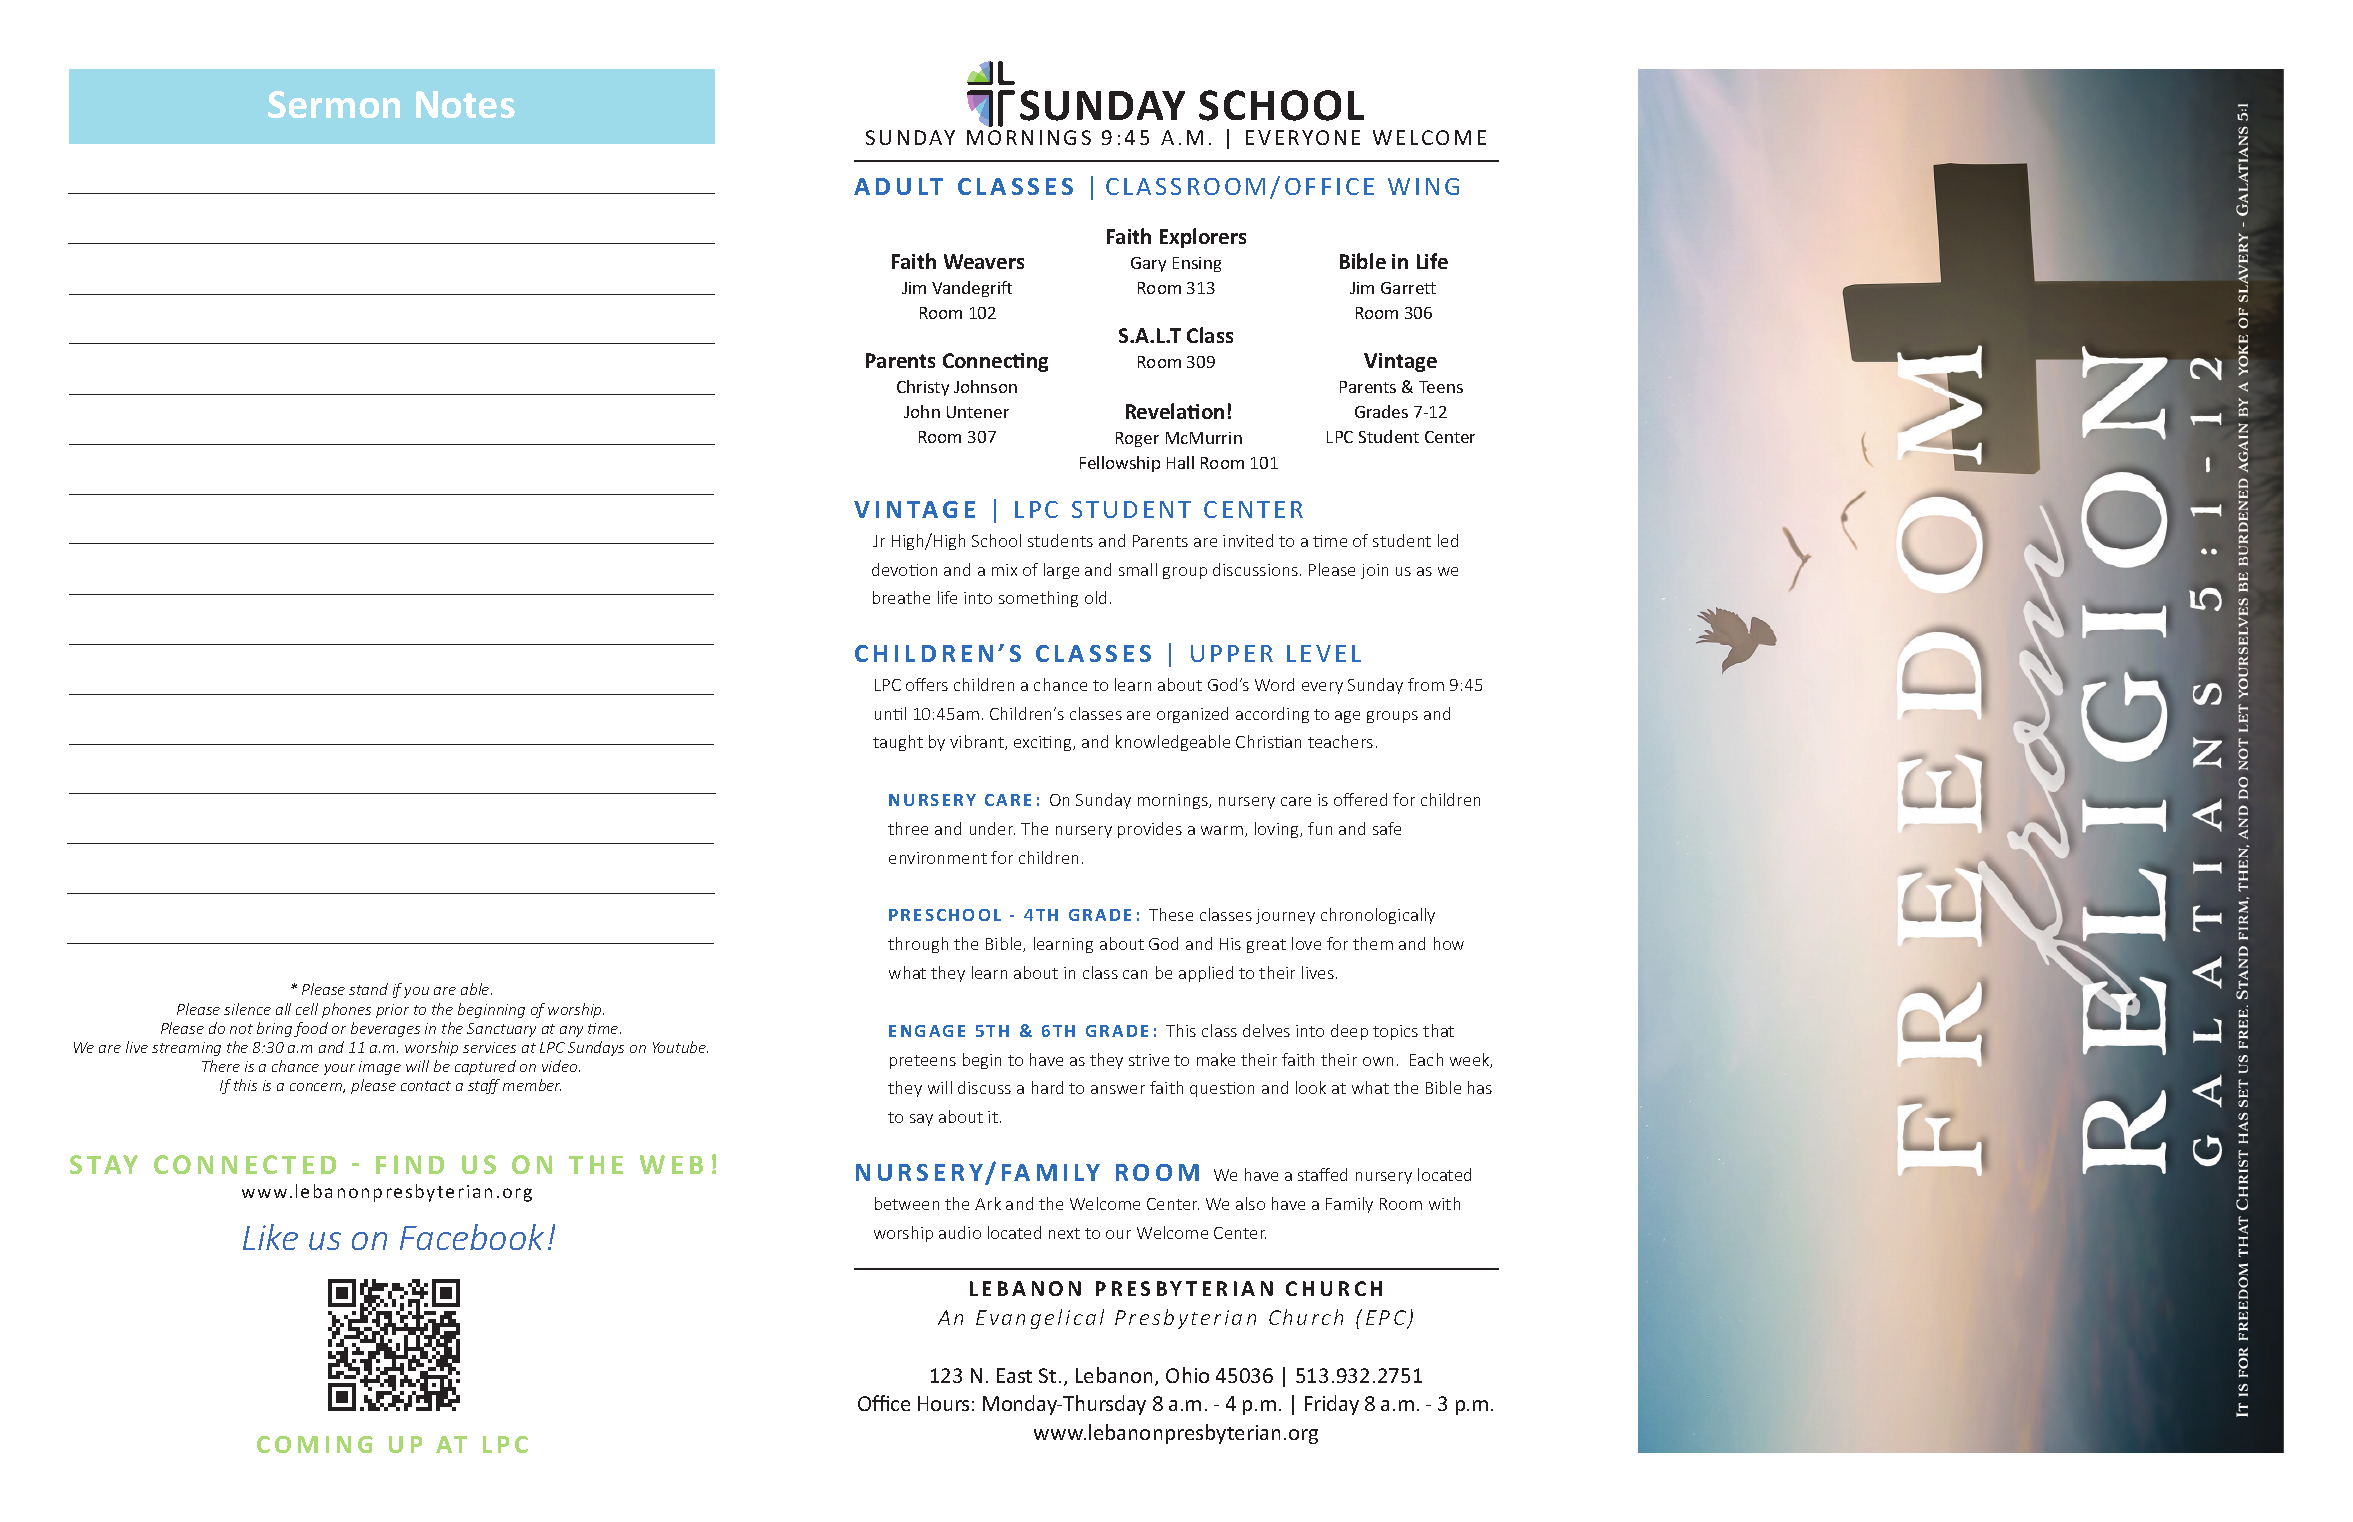  I want to click on Sermon, so click(334, 104).
